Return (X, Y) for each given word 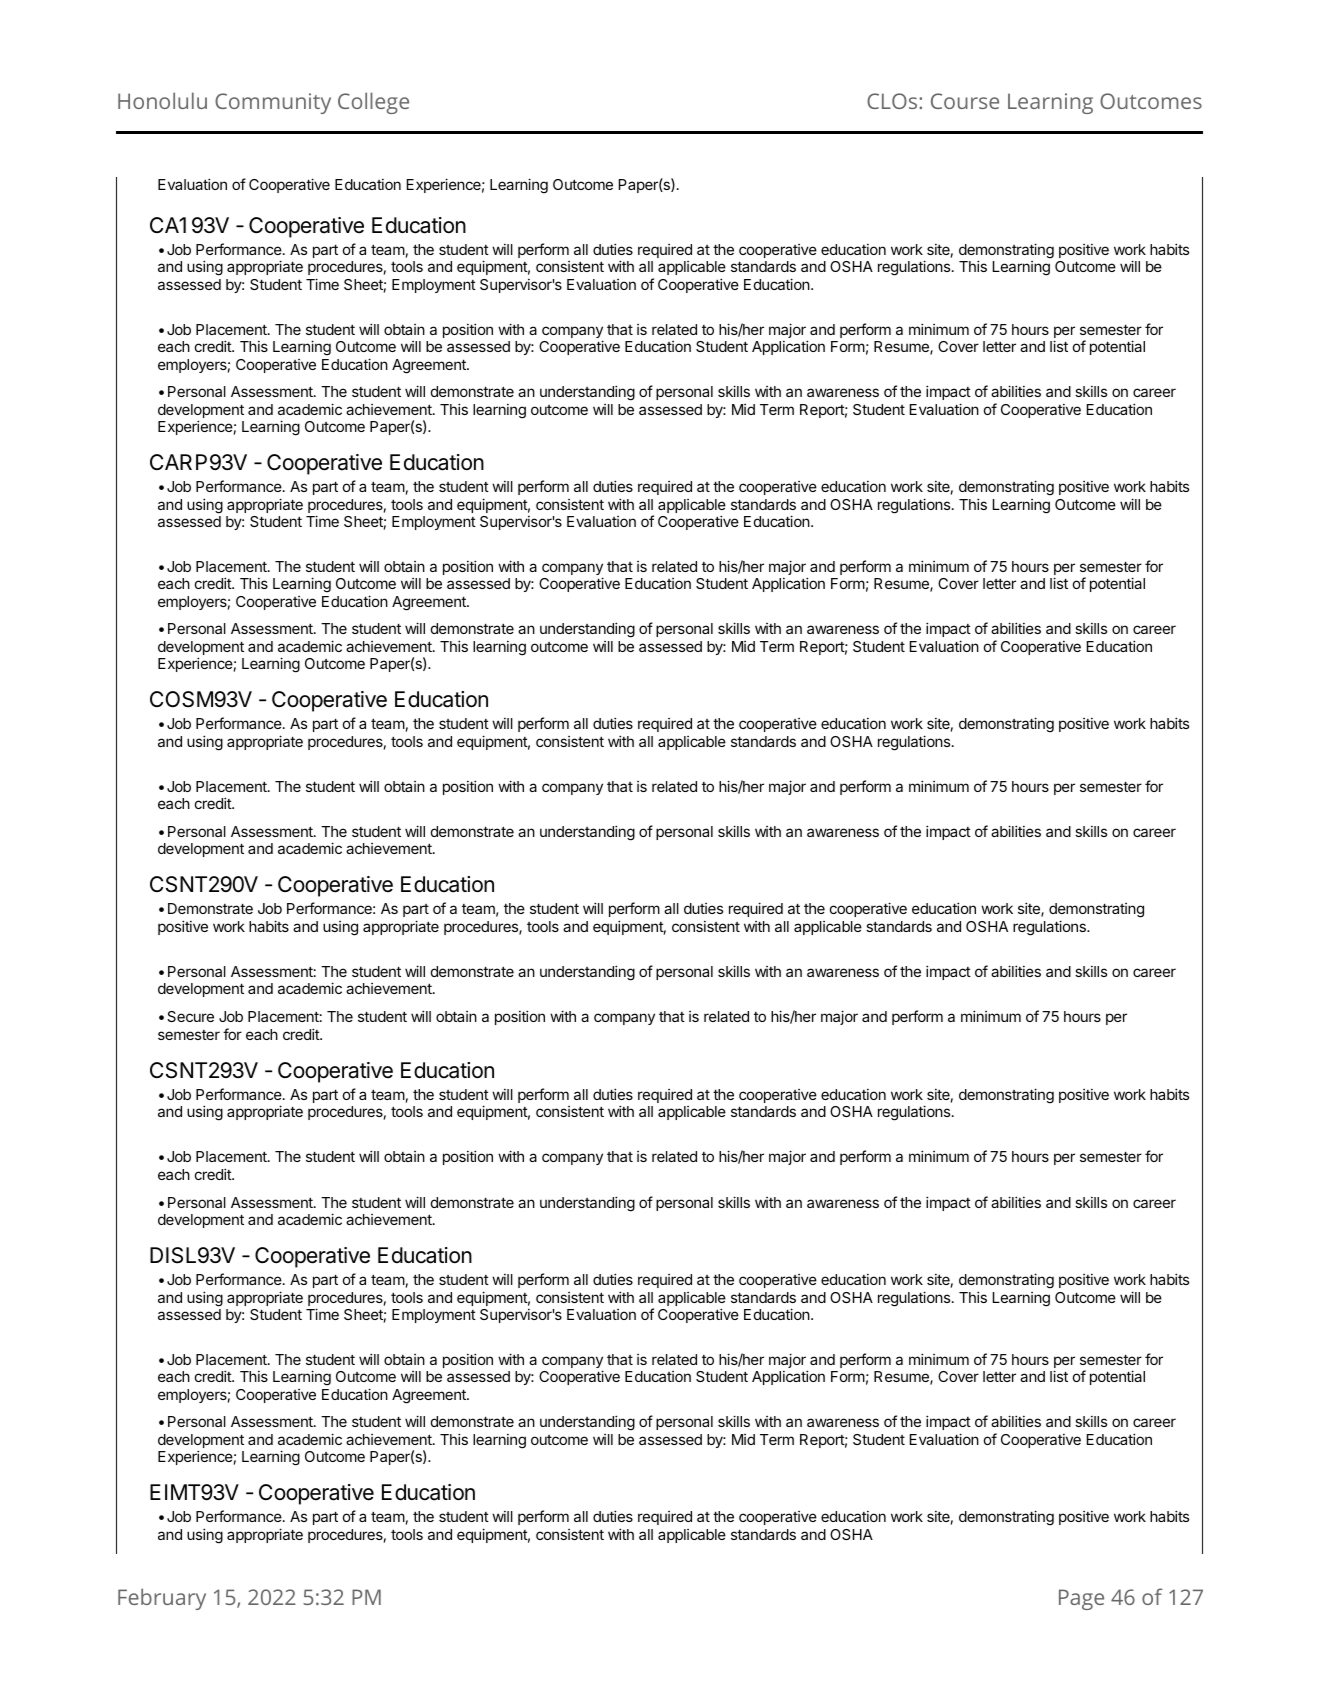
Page (1081, 1599)
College (373, 103)
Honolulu (162, 100)
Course (965, 101)
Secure (190, 1016)
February (162, 1599)
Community (273, 103)
